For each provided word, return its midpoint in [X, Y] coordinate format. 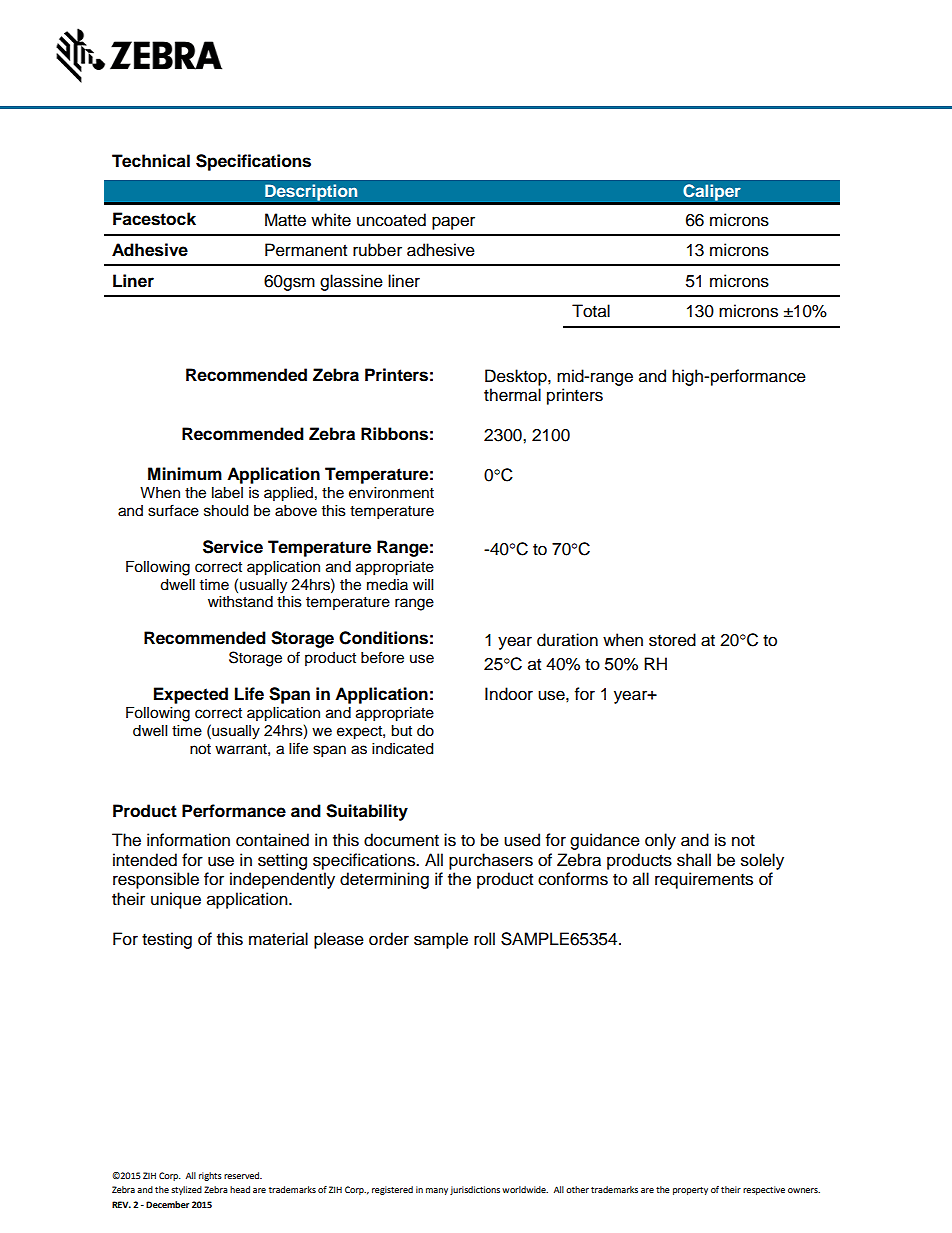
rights [210, 1176]
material [278, 939]
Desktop [517, 377]
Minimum [185, 474]
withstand [240, 602]
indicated [402, 749]
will [423, 584]
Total [591, 311]
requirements [704, 880]
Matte [285, 220]
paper [453, 223]
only [660, 841]
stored [672, 640]
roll [484, 939]
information [188, 840]
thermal [512, 395]
